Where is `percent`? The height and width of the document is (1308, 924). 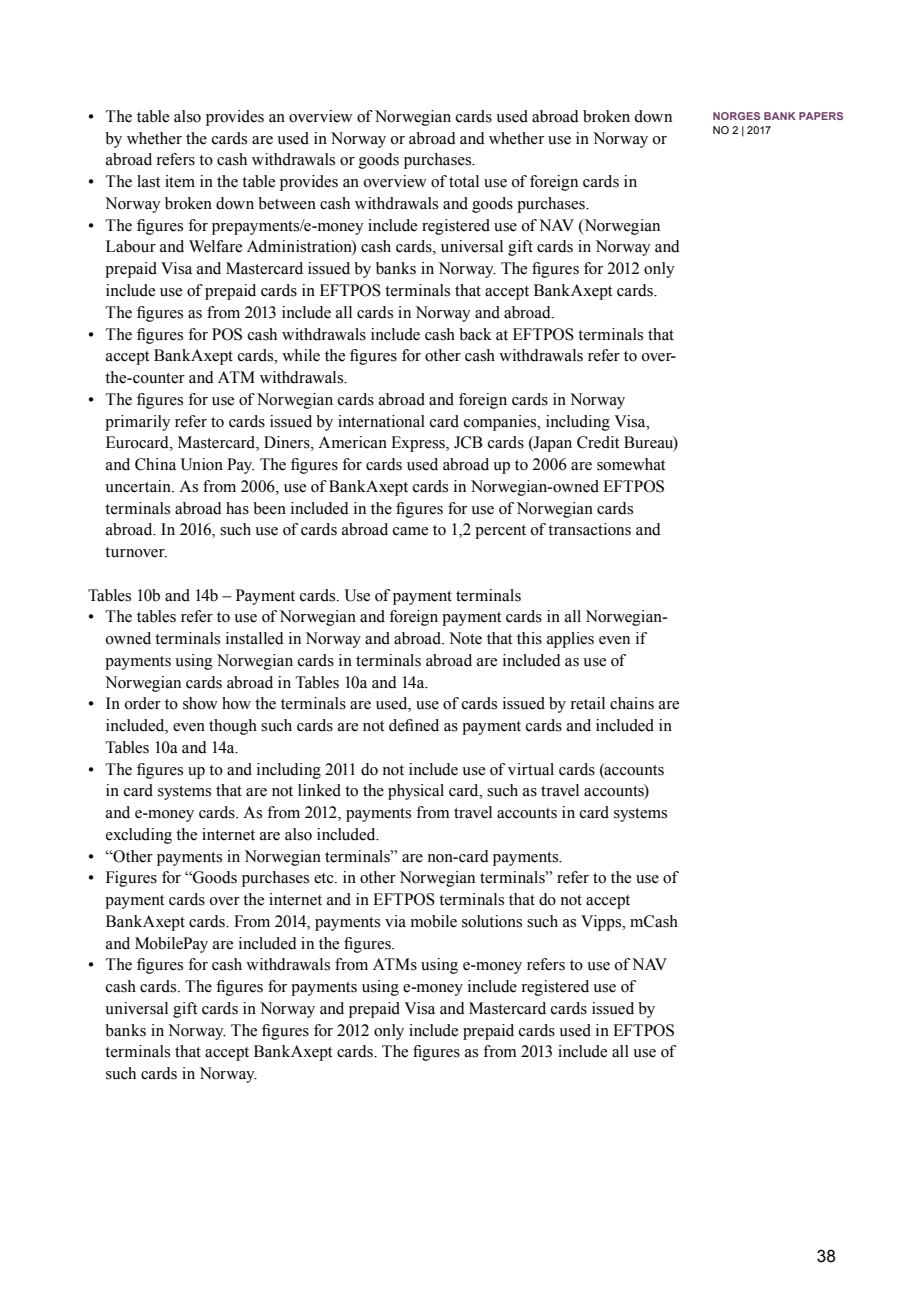 percent is located at coordinates (500, 532).
